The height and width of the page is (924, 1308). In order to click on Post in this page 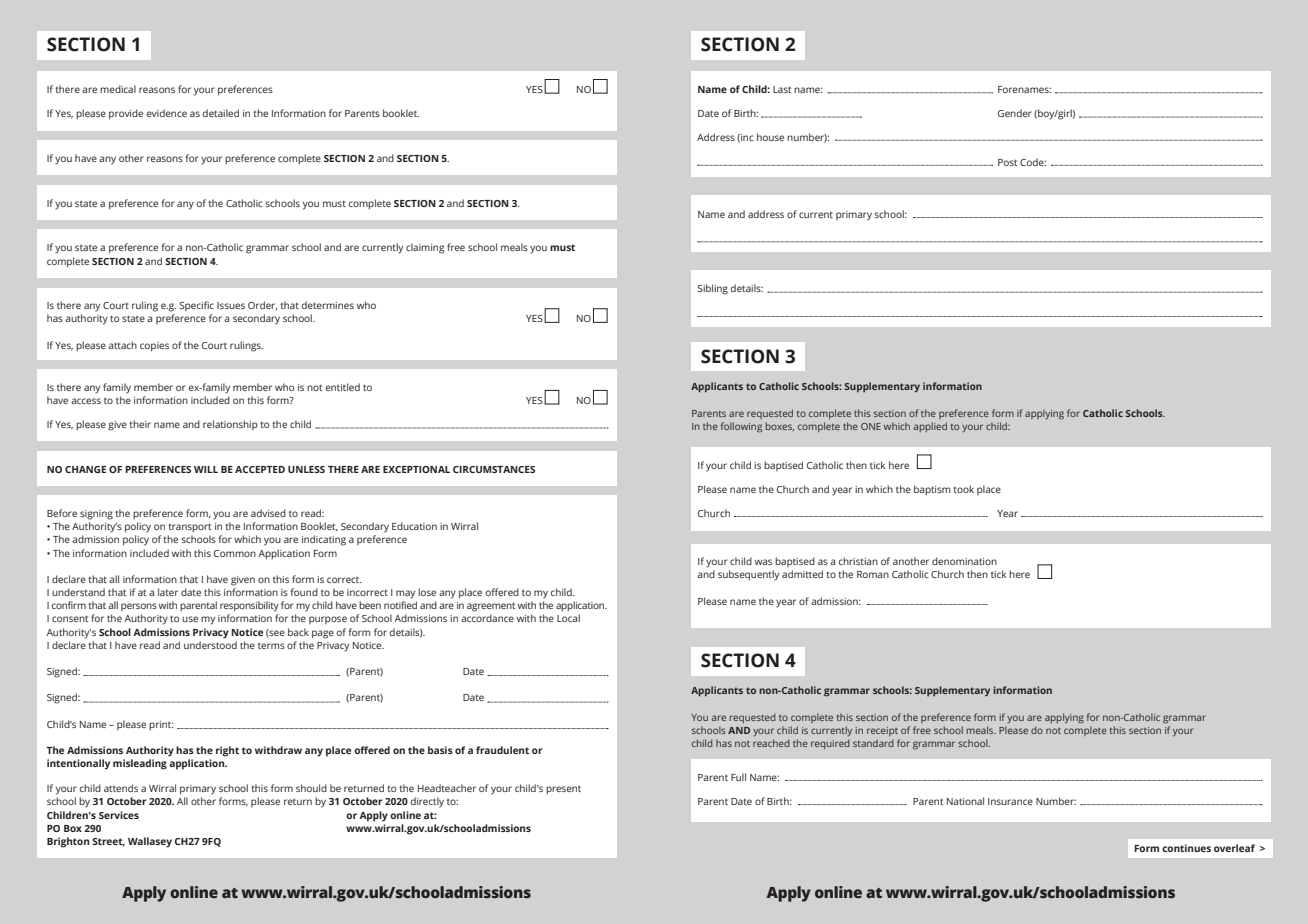, I will do `click(1007, 162)`.
